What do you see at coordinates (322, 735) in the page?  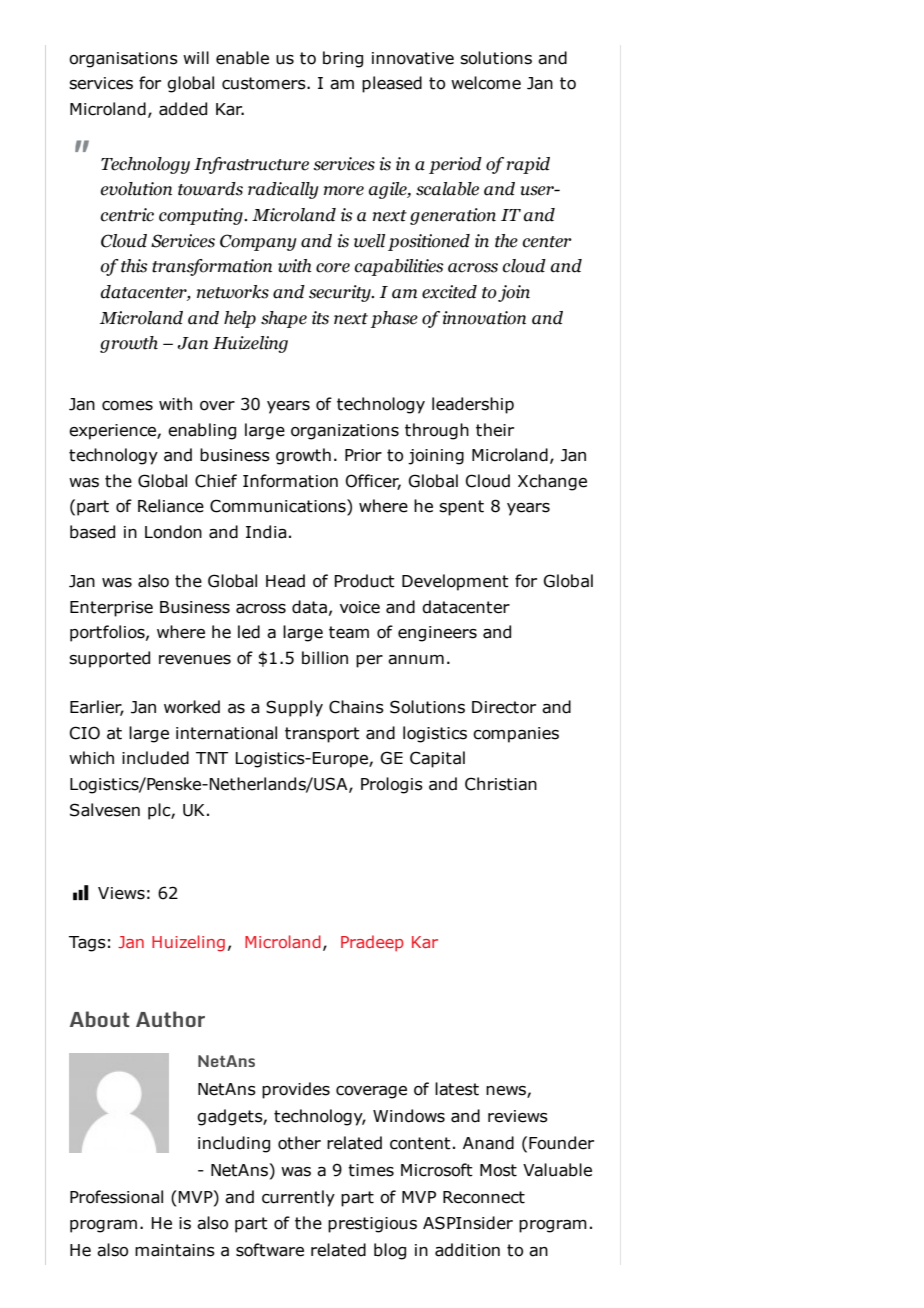 I see `transport` at bounding box center [322, 735].
